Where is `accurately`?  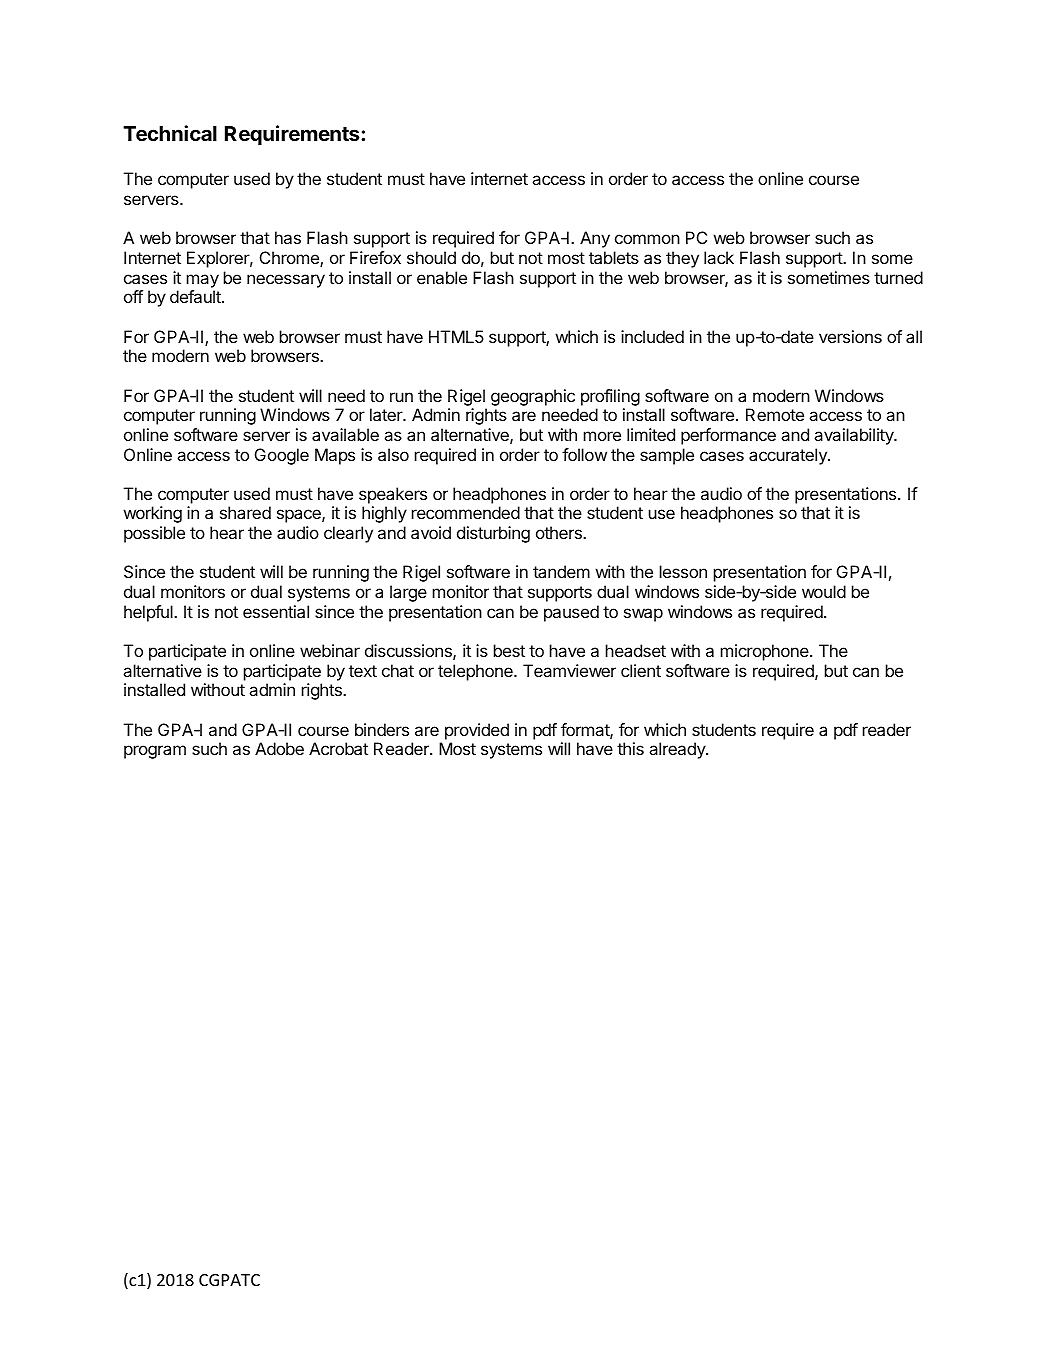 accurately is located at coordinates (789, 456).
